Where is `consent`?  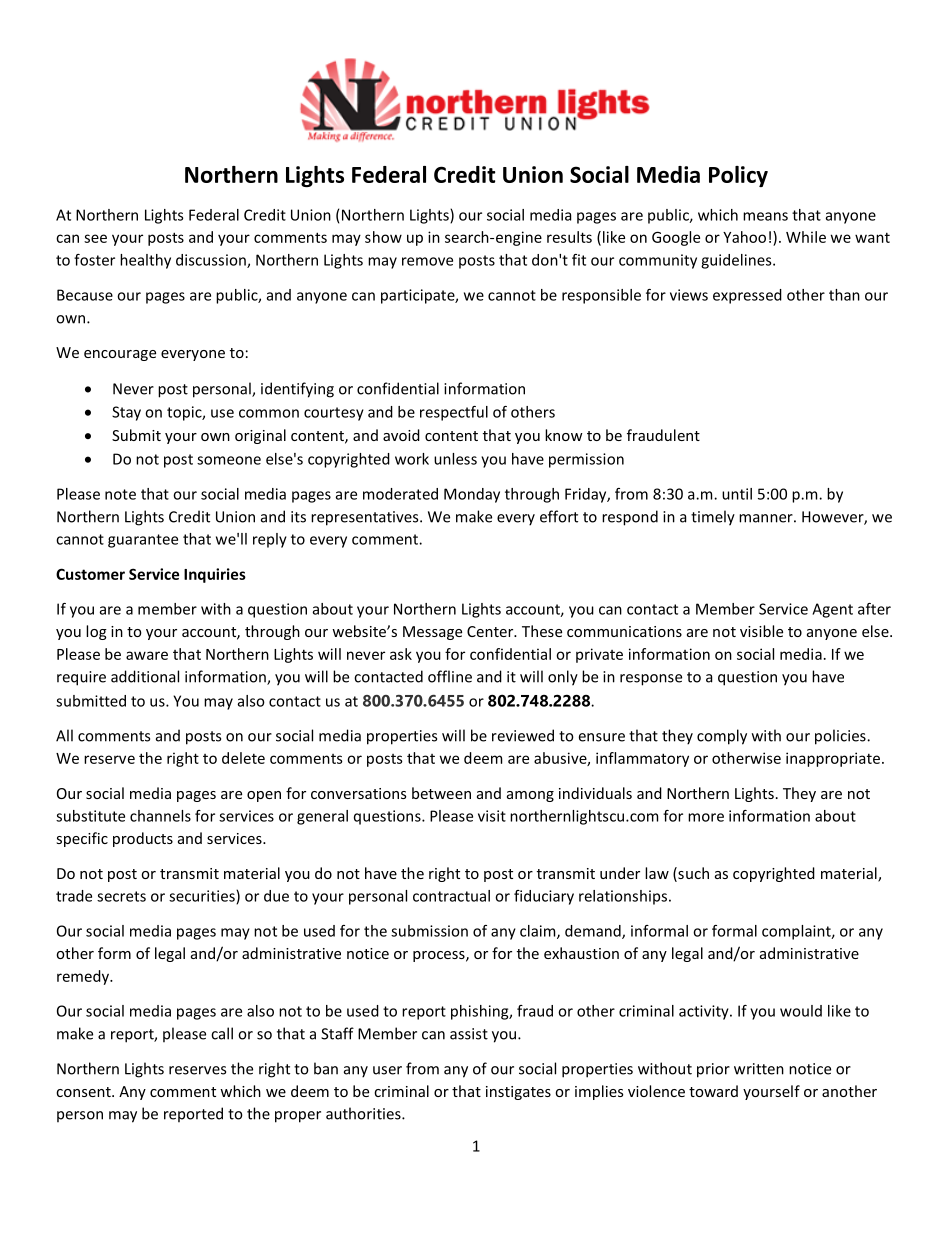 consent is located at coordinates (84, 1092).
